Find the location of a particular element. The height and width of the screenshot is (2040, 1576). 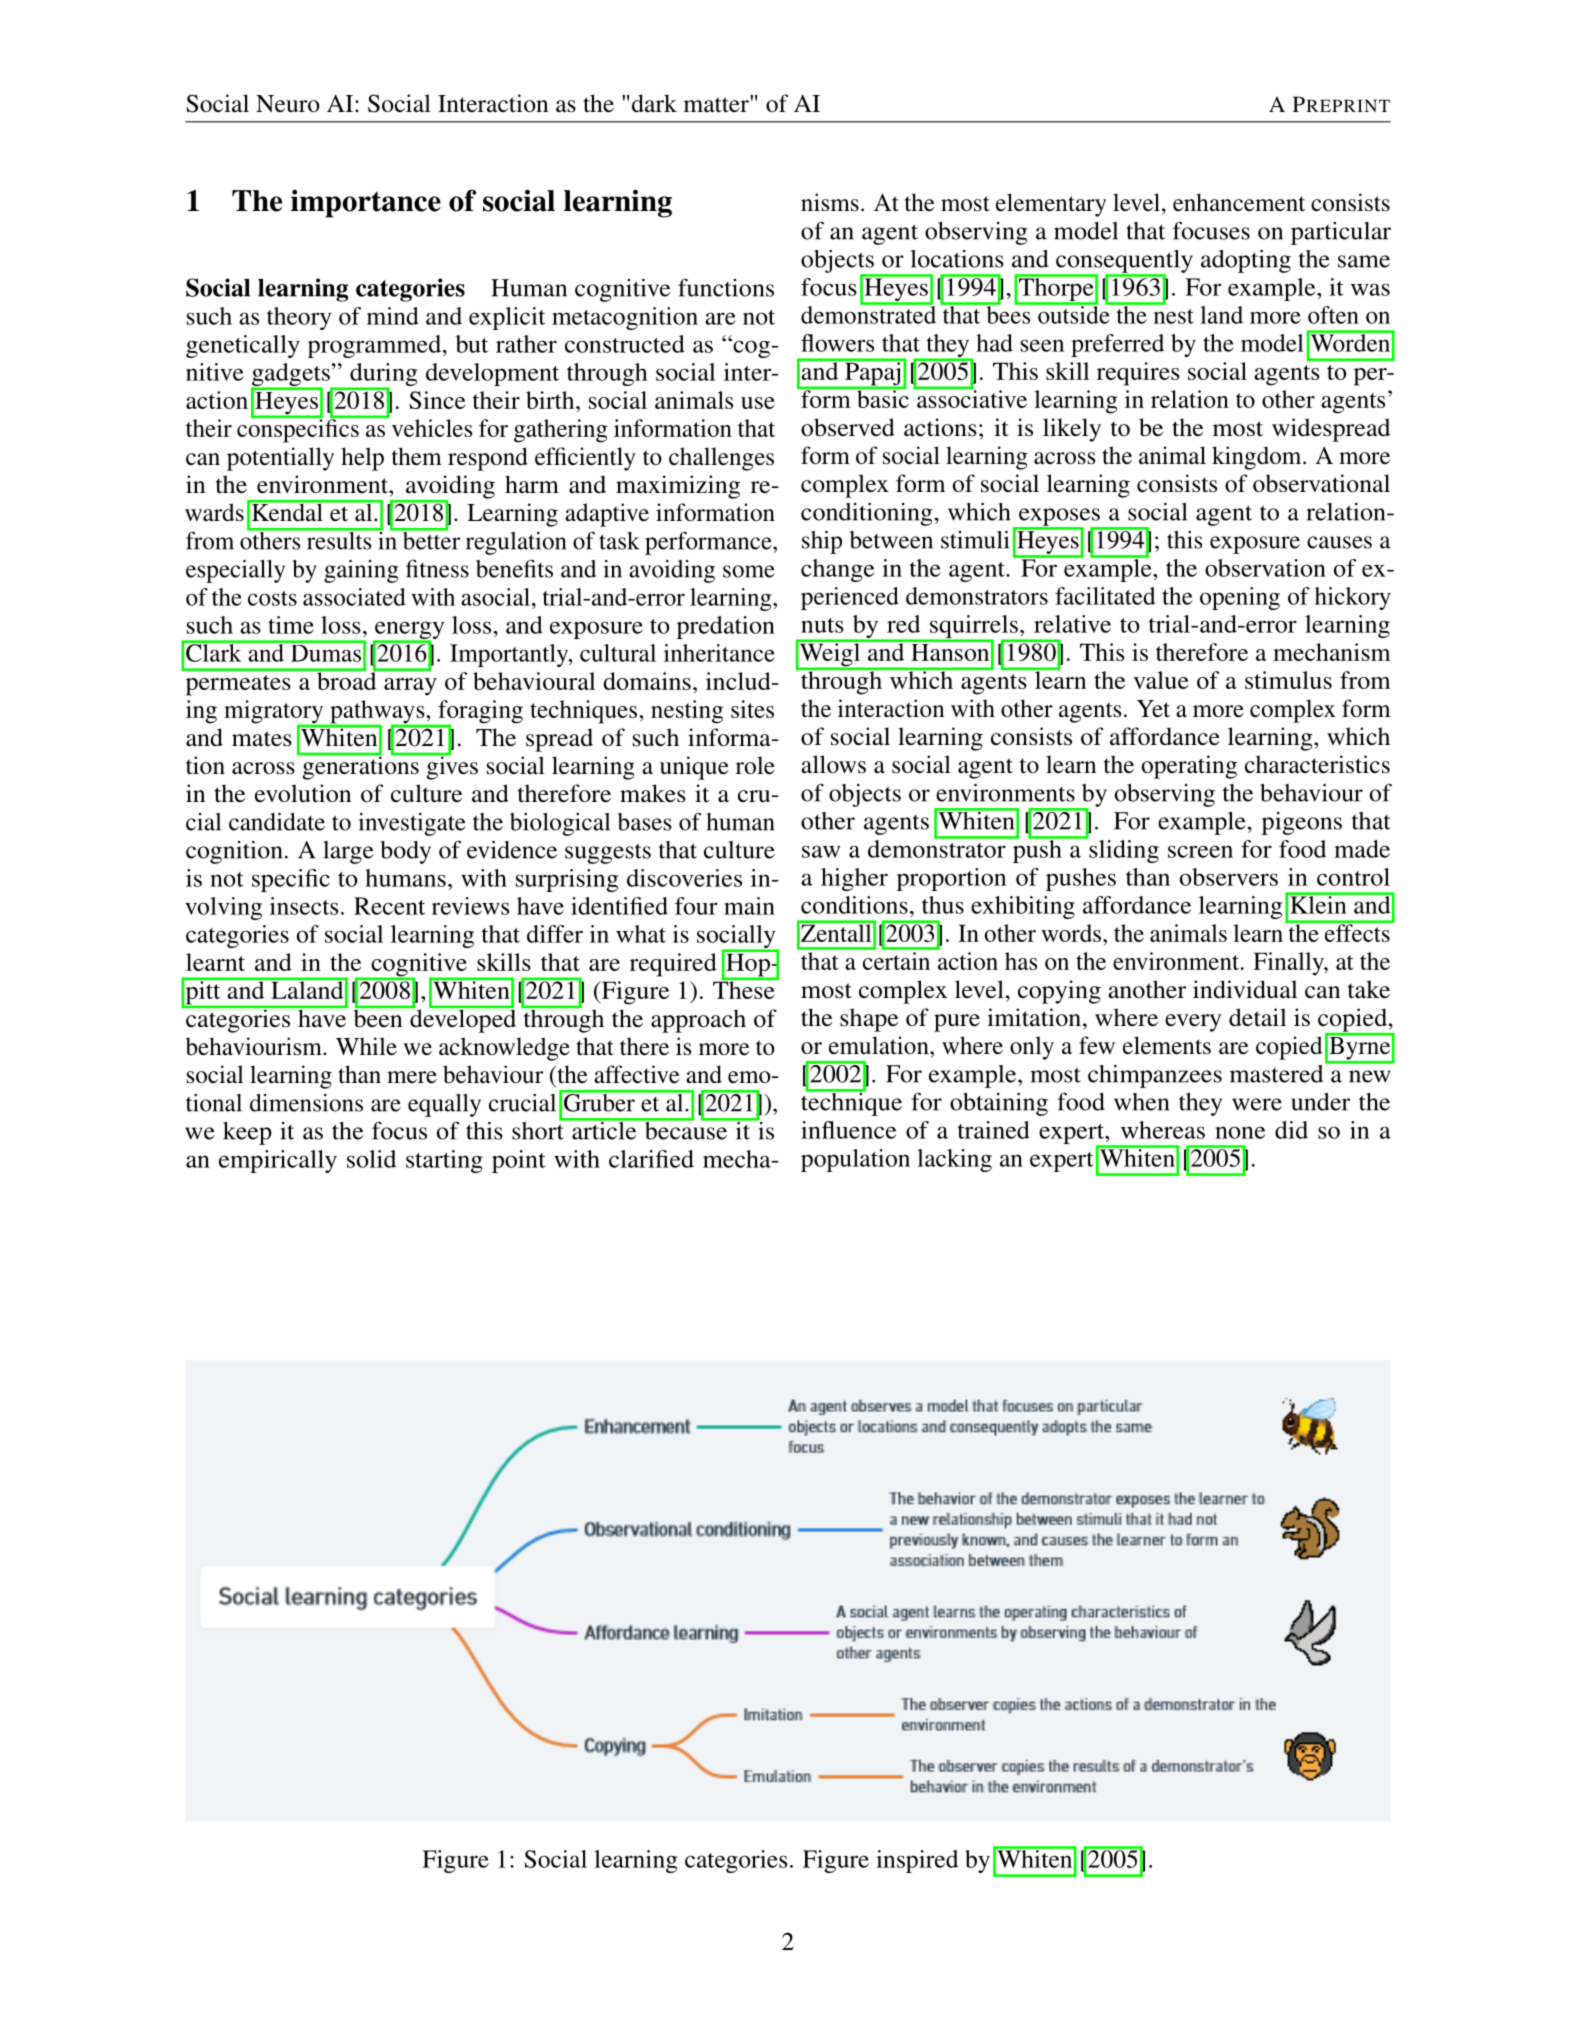

enhancement is located at coordinates (1239, 202).
